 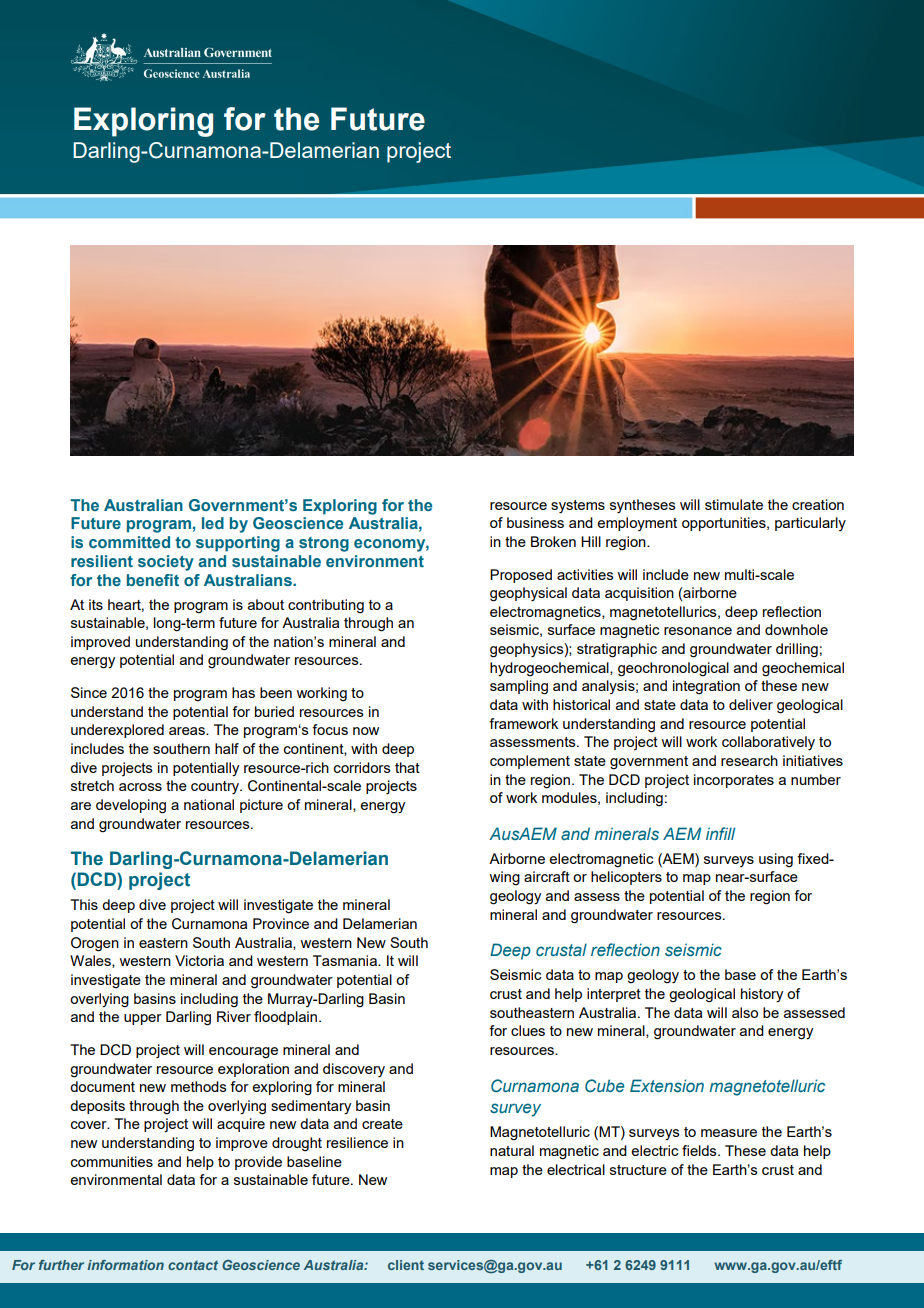 I want to click on measure, so click(x=729, y=1133).
